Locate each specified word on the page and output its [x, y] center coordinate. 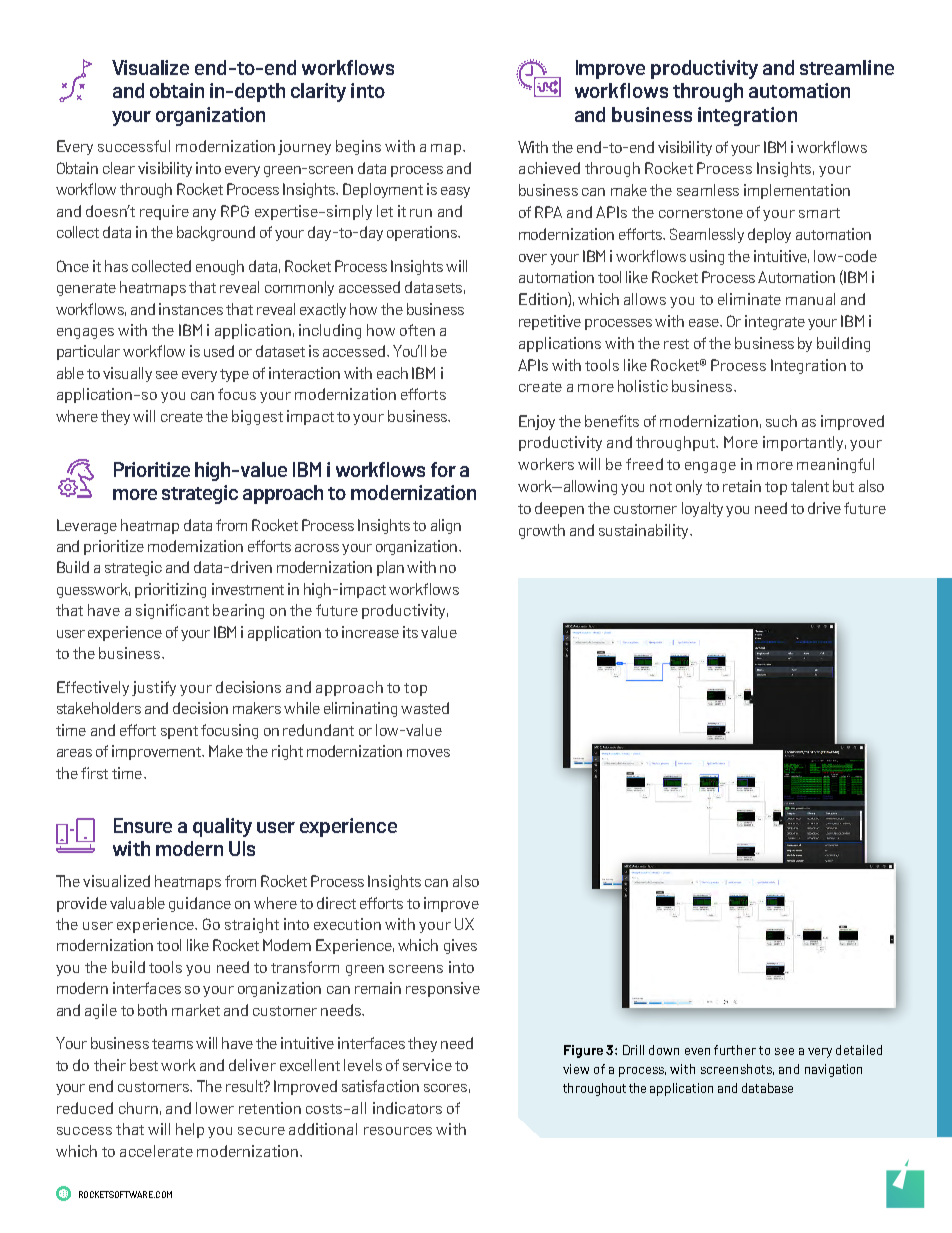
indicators [407, 1108]
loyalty [702, 509]
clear [119, 168]
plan [390, 568]
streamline [847, 67]
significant [172, 611]
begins [358, 147]
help [190, 1130]
